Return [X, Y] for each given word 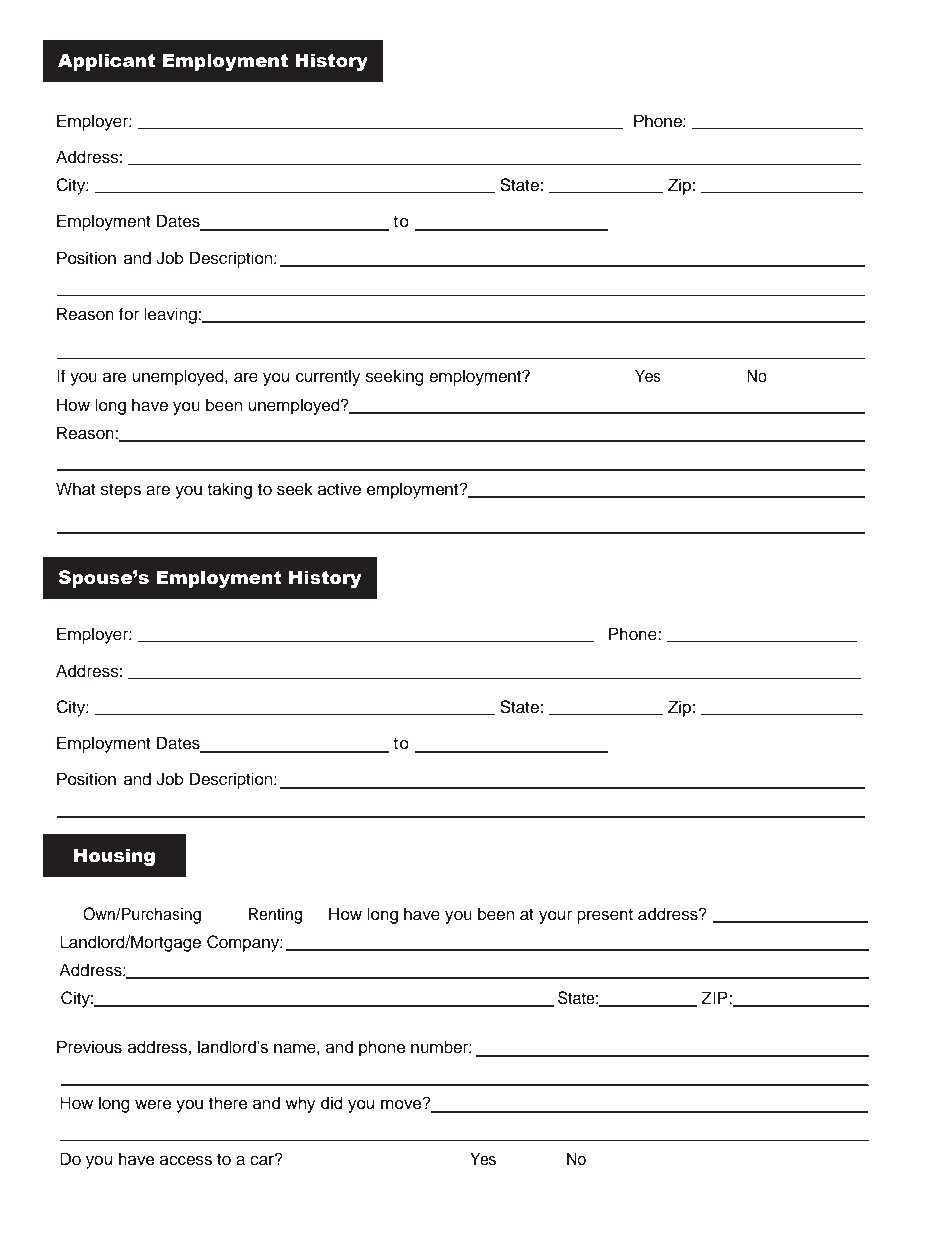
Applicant [106, 62]
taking [229, 490]
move [402, 1104]
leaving [171, 315]
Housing [114, 857]
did [332, 1103]
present [605, 916]
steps [121, 491]
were [153, 1104]
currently [328, 377]
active [339, 489]
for [129, 314]
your [555, 917]
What [76, 489]
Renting [275, 915]
